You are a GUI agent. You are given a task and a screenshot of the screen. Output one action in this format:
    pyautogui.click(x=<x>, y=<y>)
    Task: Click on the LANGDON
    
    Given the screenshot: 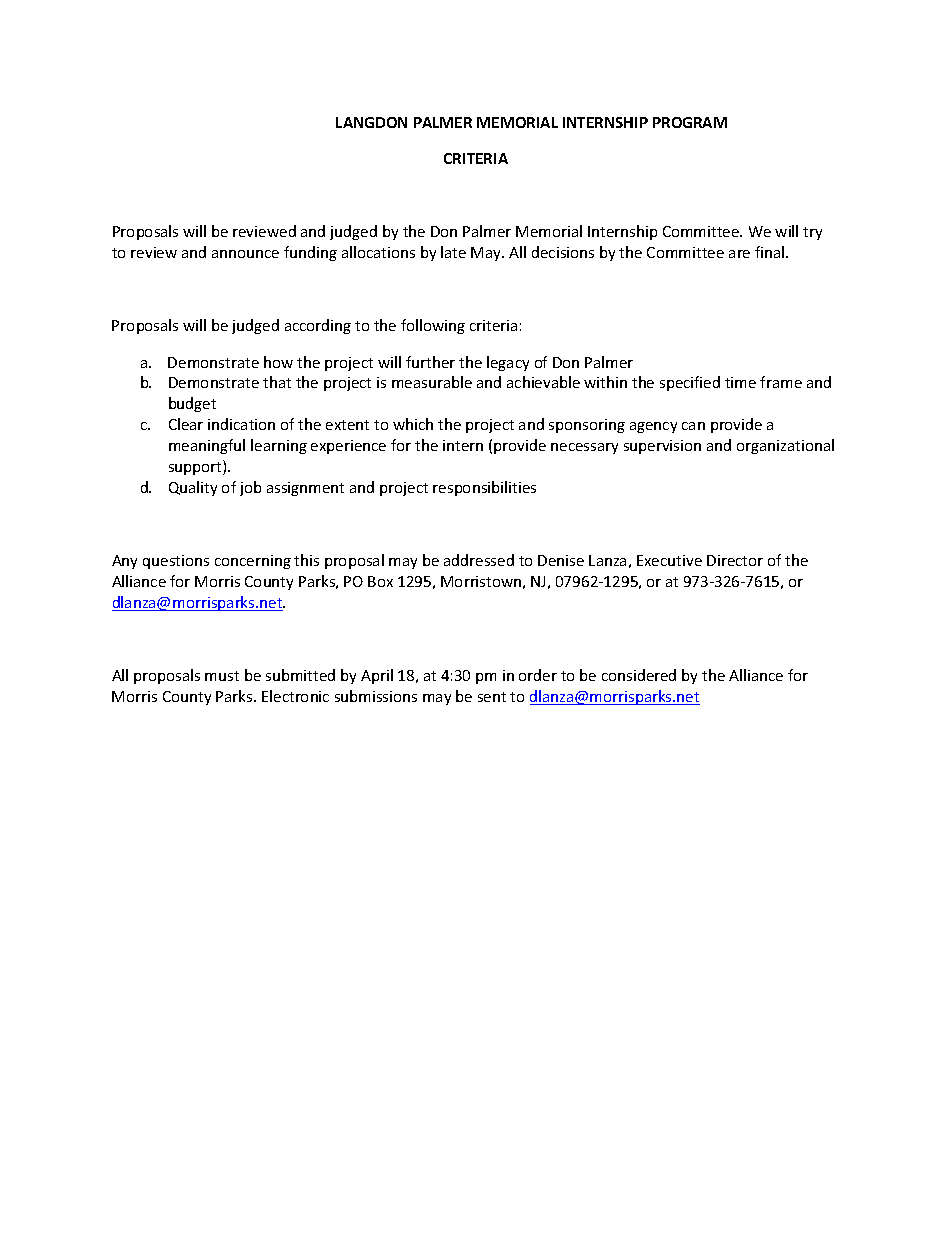 What is the action you would take?
    pyautogui.click(x=371, y=122)
